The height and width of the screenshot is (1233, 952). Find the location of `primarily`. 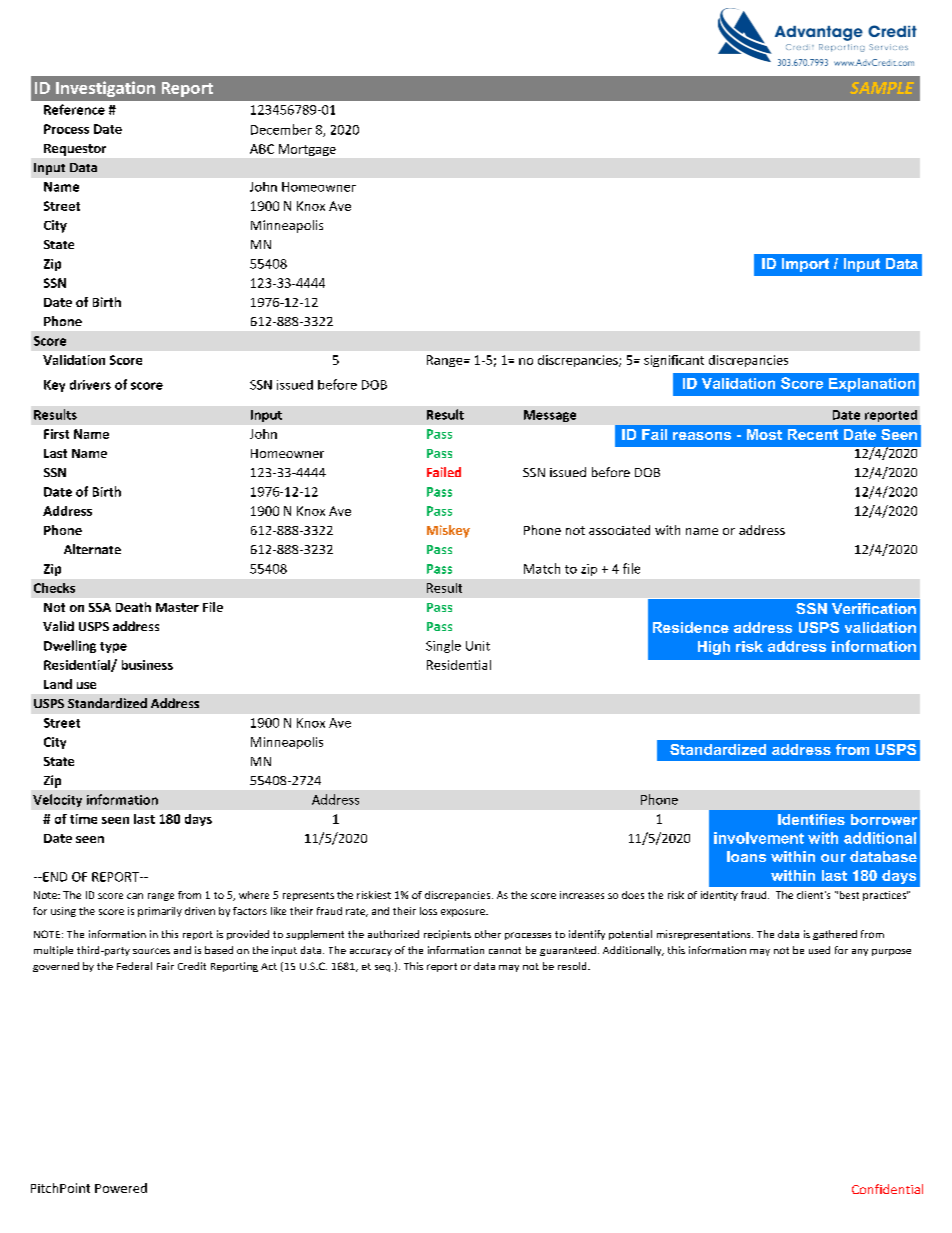

primarily is located at coordinates (160, 912).
